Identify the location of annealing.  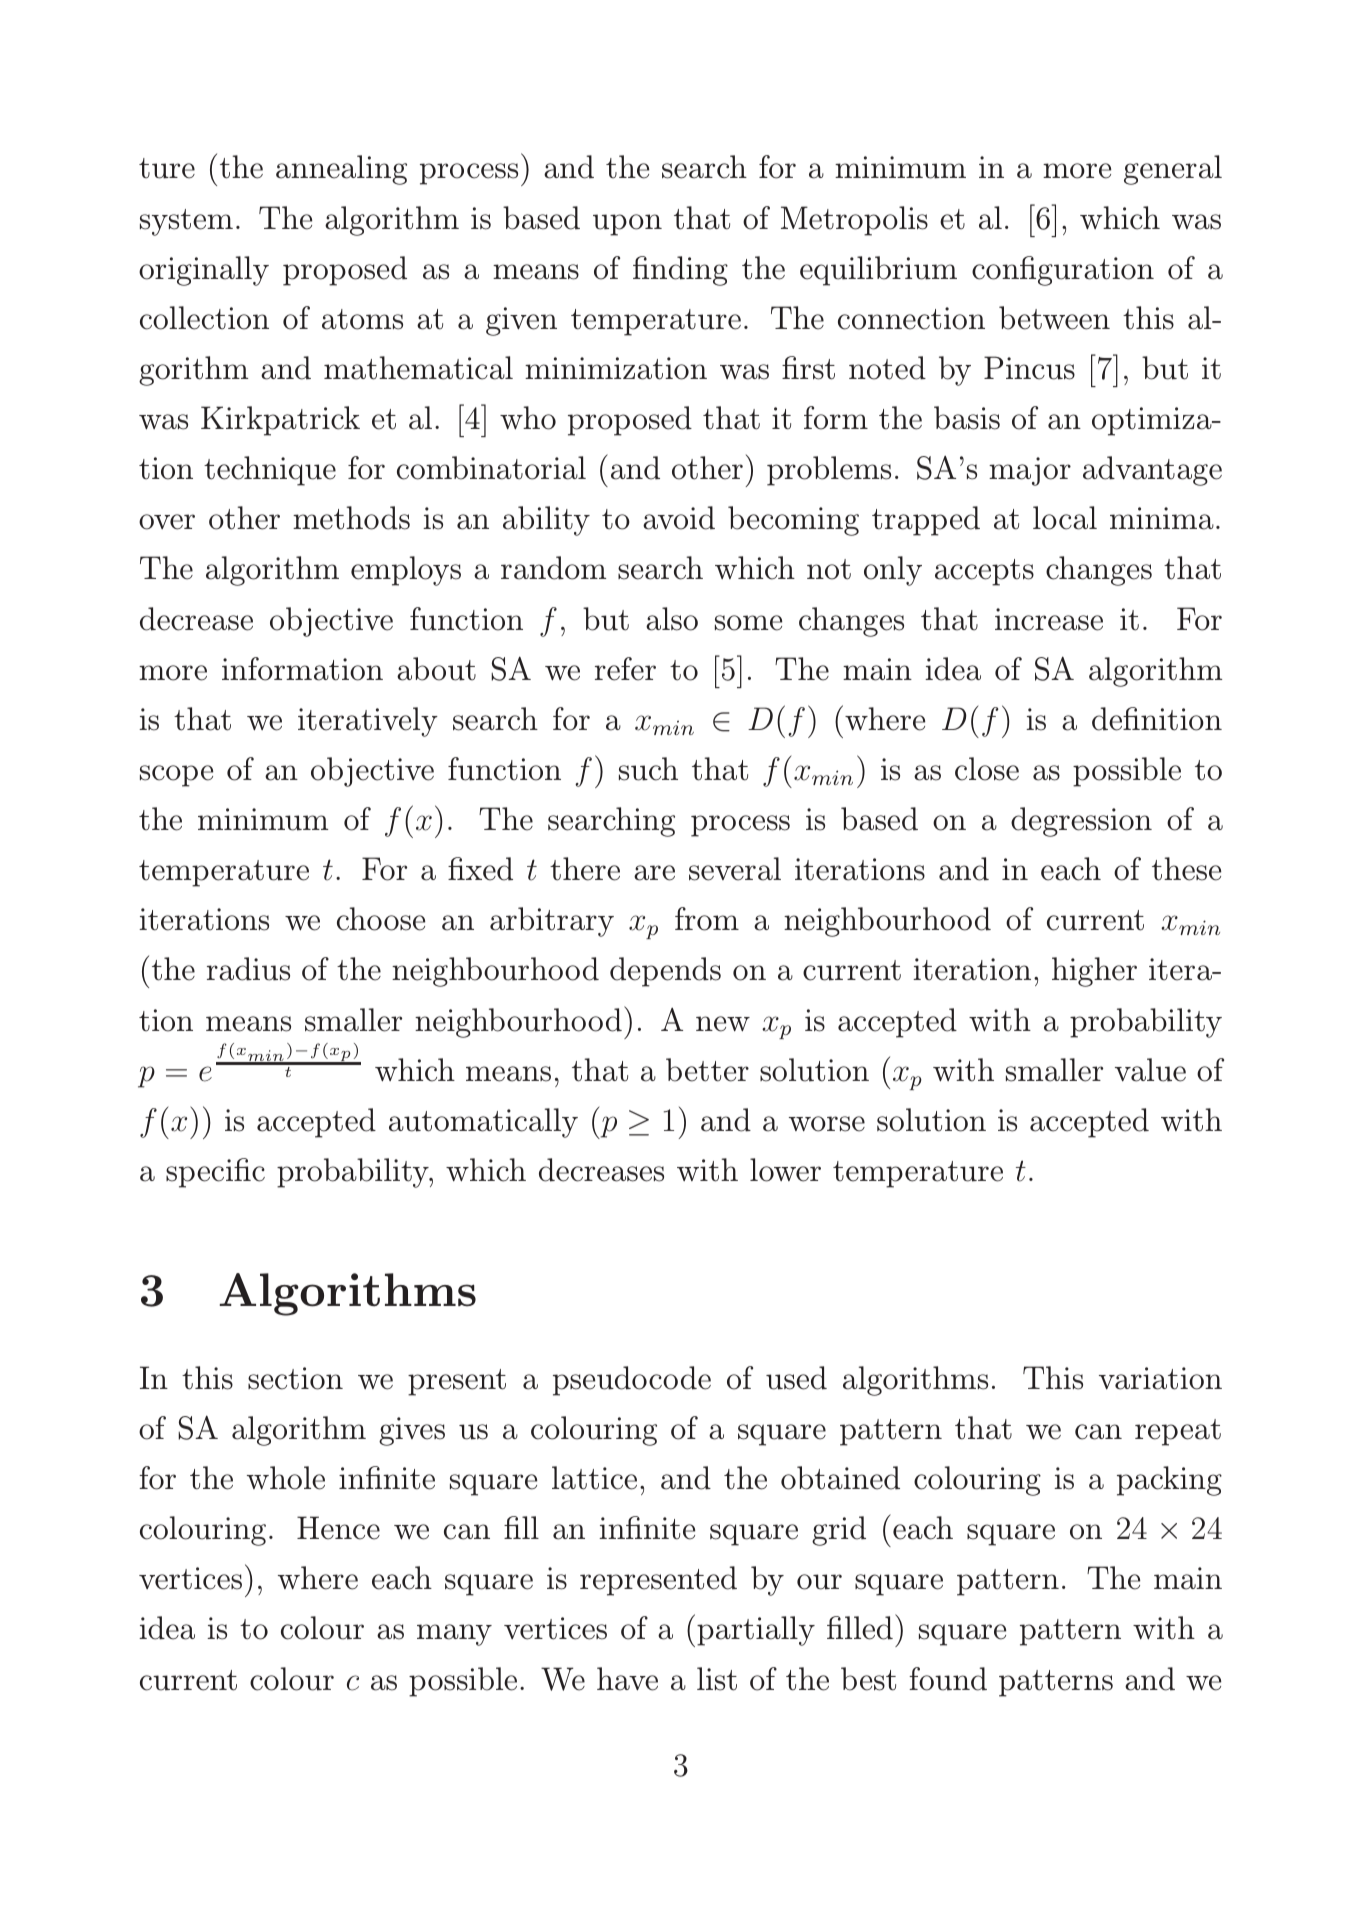
(341, 170).
